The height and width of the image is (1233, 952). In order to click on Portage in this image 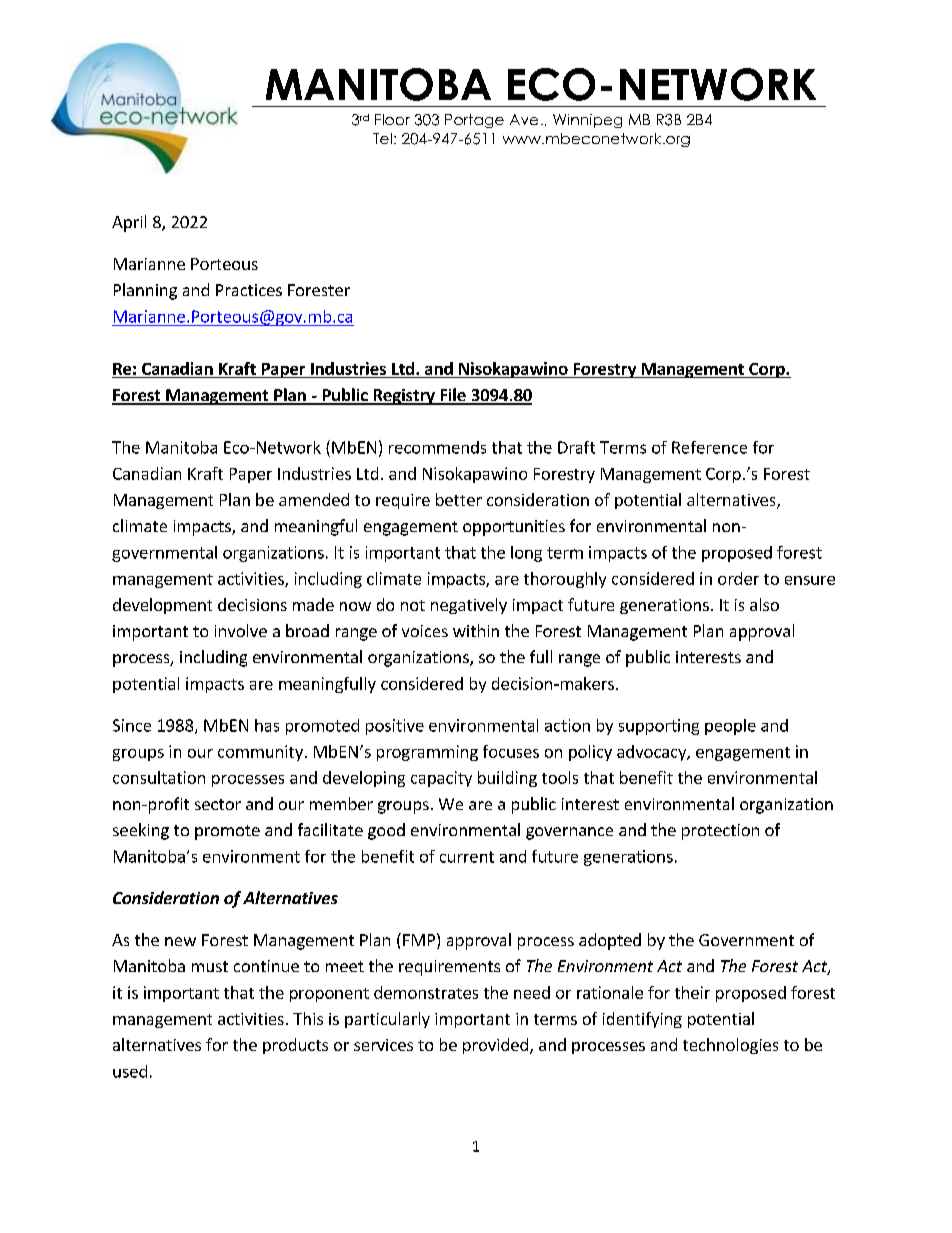, I will do `click(474, 121)`.
